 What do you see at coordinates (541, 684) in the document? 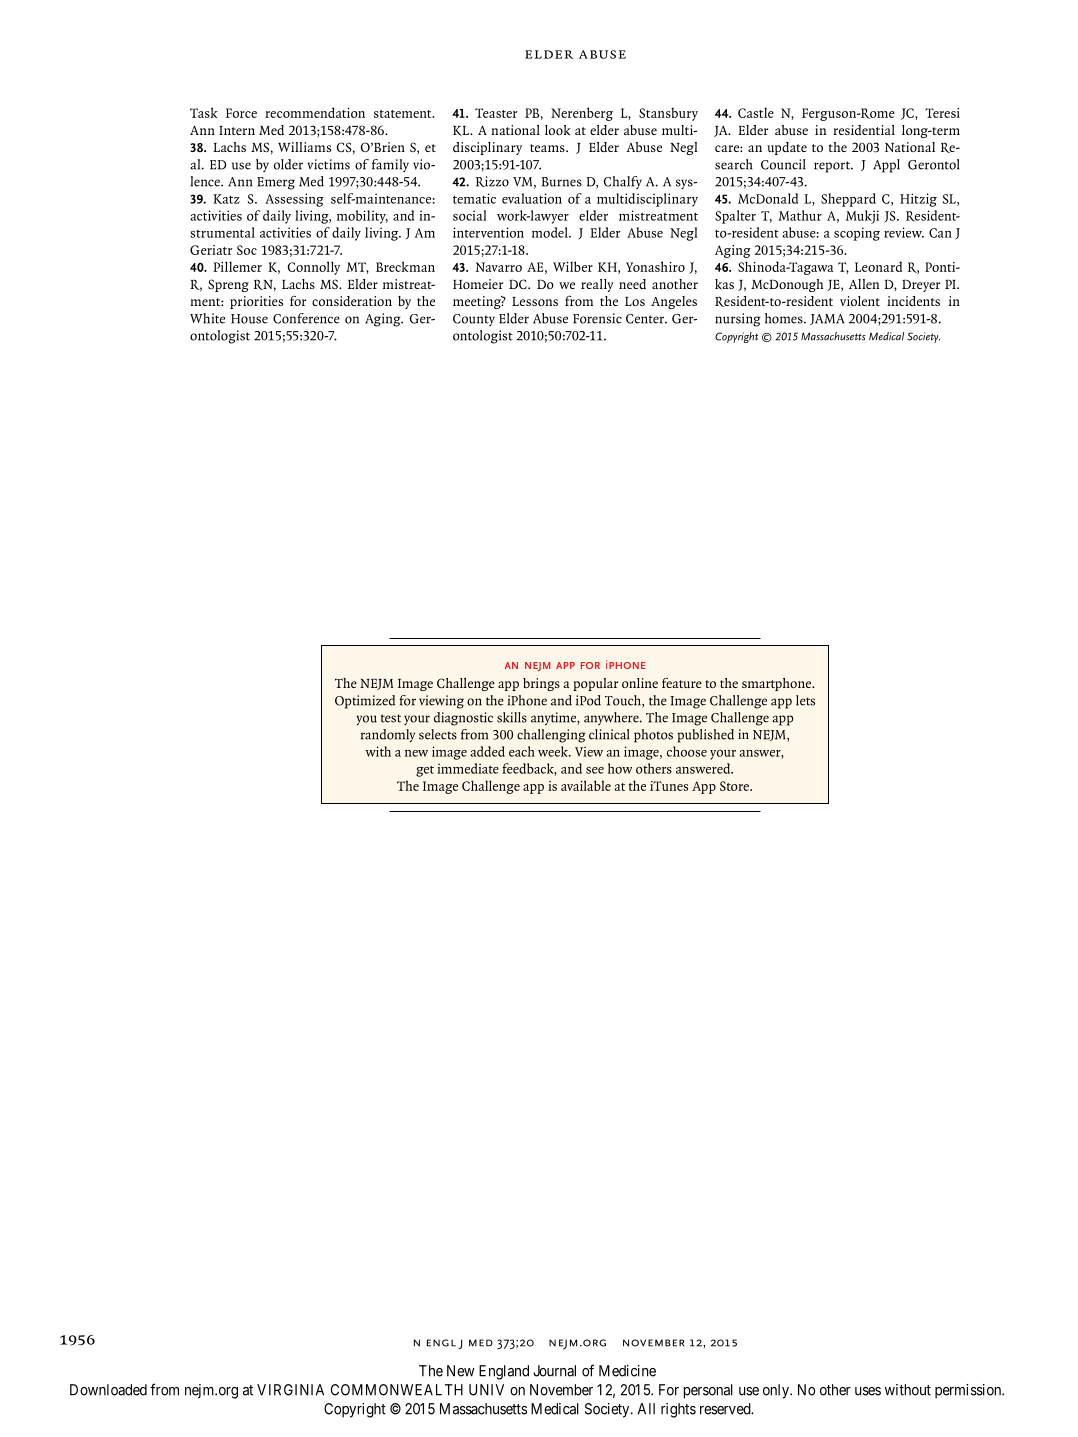
I see `brings` at bounding box center [541, 684].
